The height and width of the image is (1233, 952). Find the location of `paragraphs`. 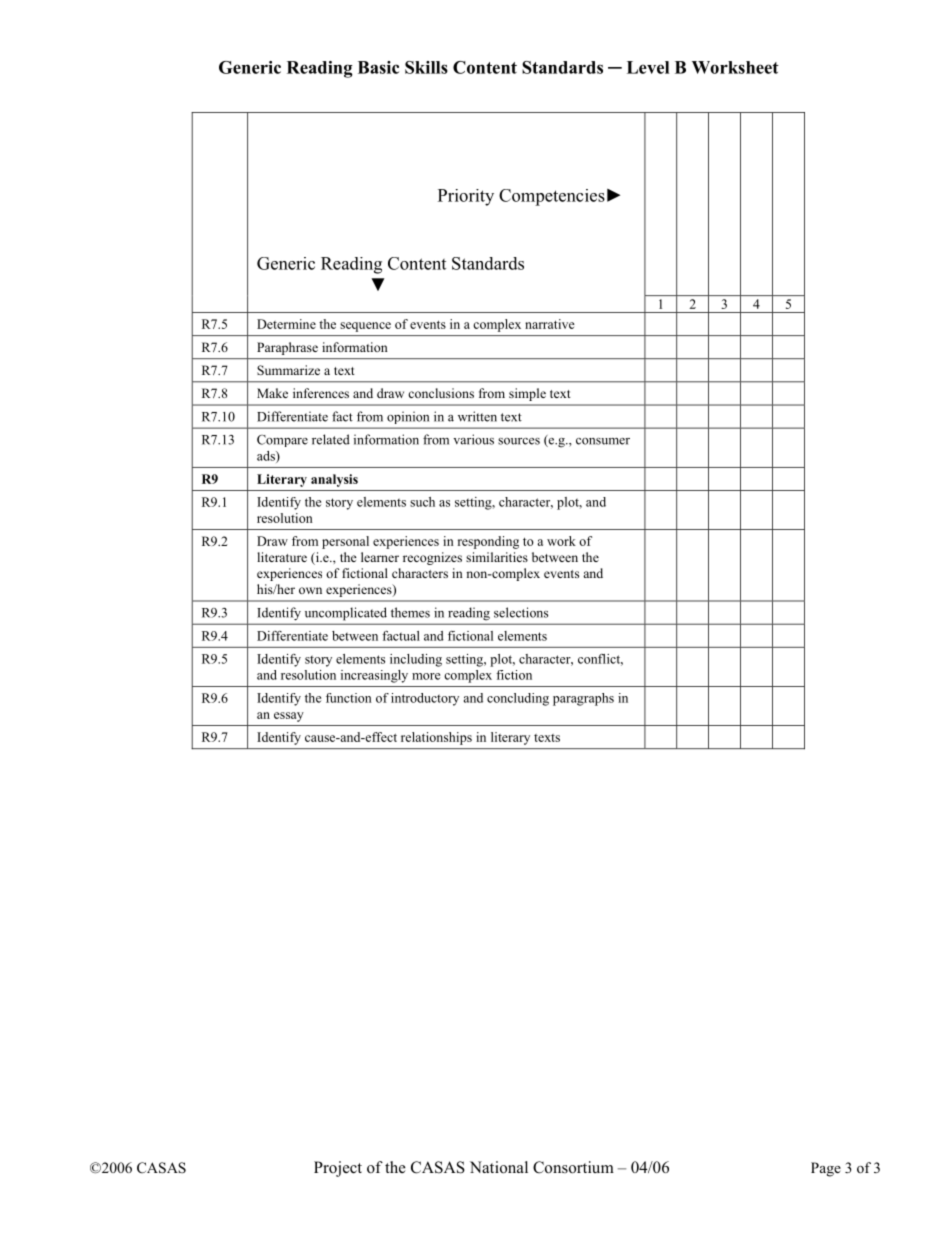

paragraphs is located at coordinates (583, 699).
